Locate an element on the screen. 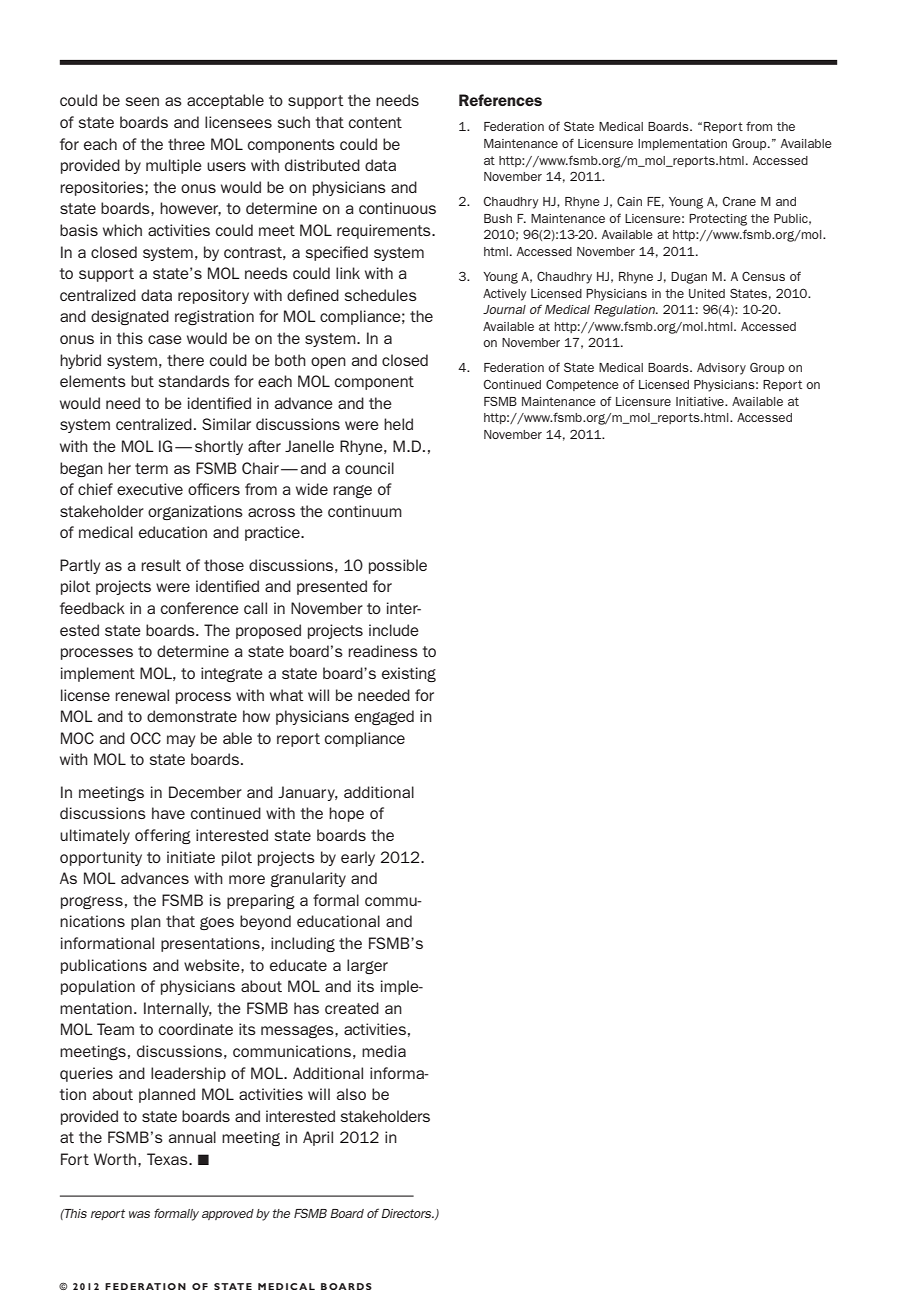  council is located at coordinates (369, 468).
